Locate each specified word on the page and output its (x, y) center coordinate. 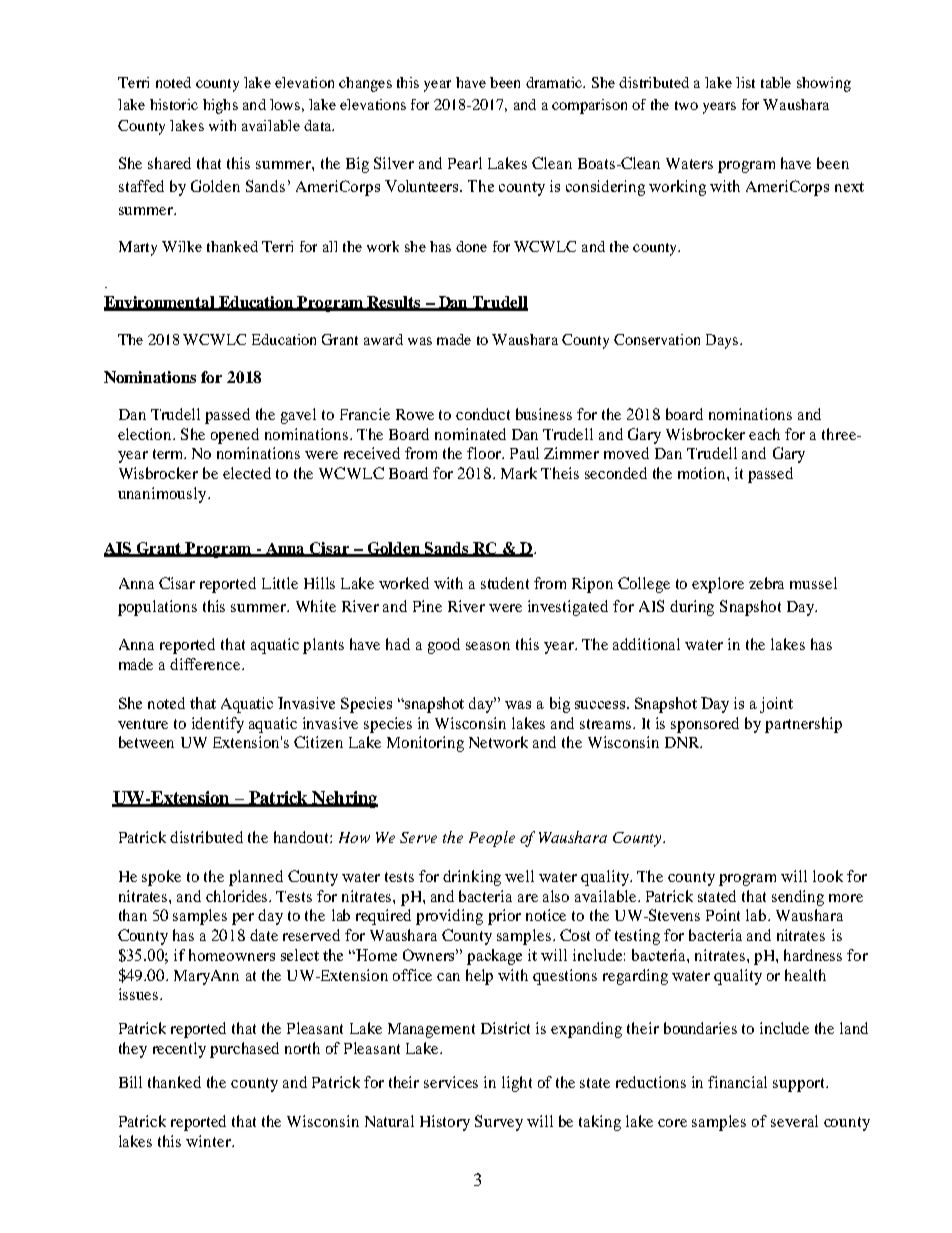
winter (209, 1141)
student (505, 583)
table (776, 82)
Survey (499, 1123)
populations (157, 608)
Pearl (465, 163)
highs (220, 106)
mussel (813, 583)
